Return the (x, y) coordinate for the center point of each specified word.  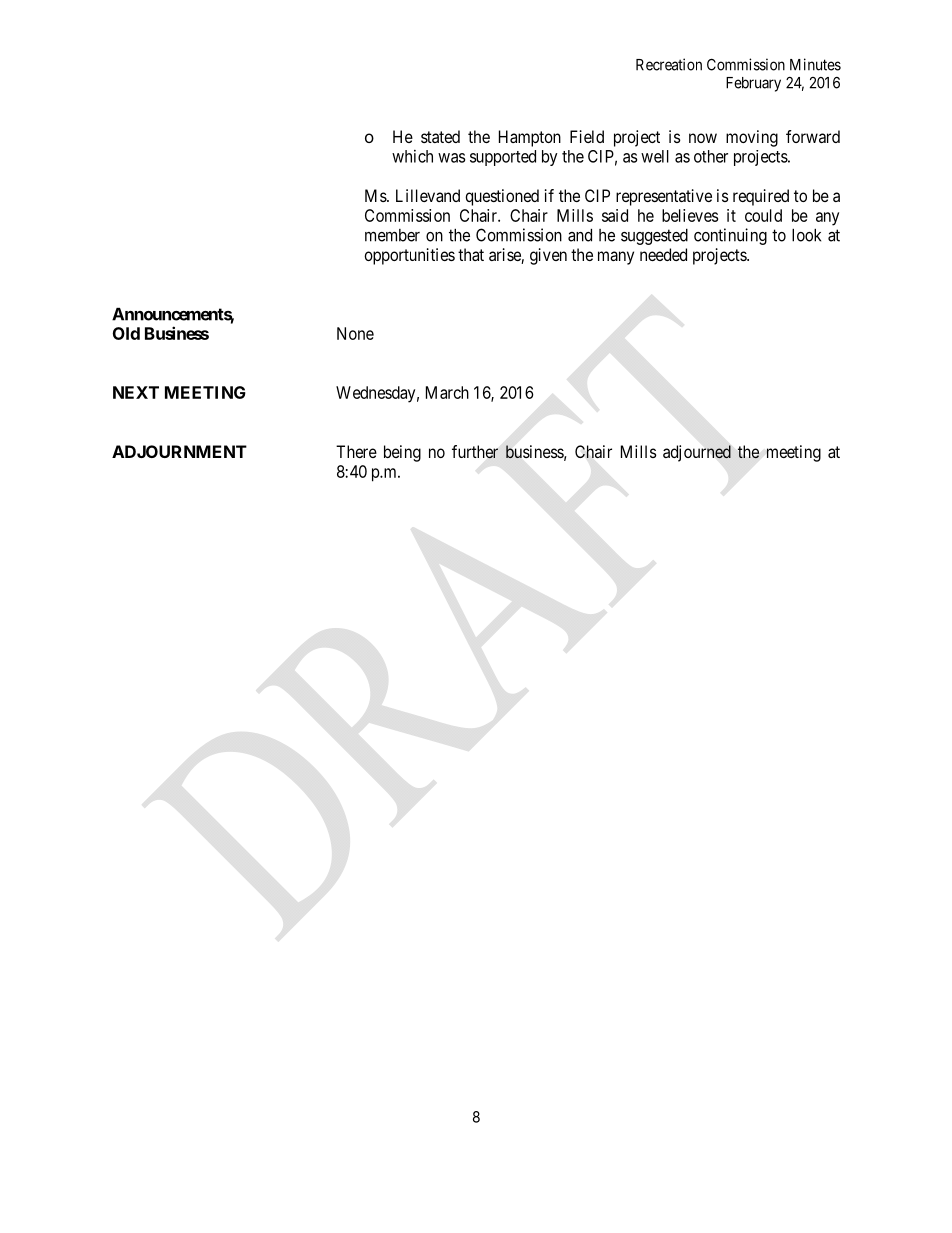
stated (440, 136)
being (402, 453)
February (753, 84)
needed (663, 254)
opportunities (409, 256)
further (475, 452)
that (471, 254)
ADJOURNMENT (179, 451)
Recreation (669, 64)
